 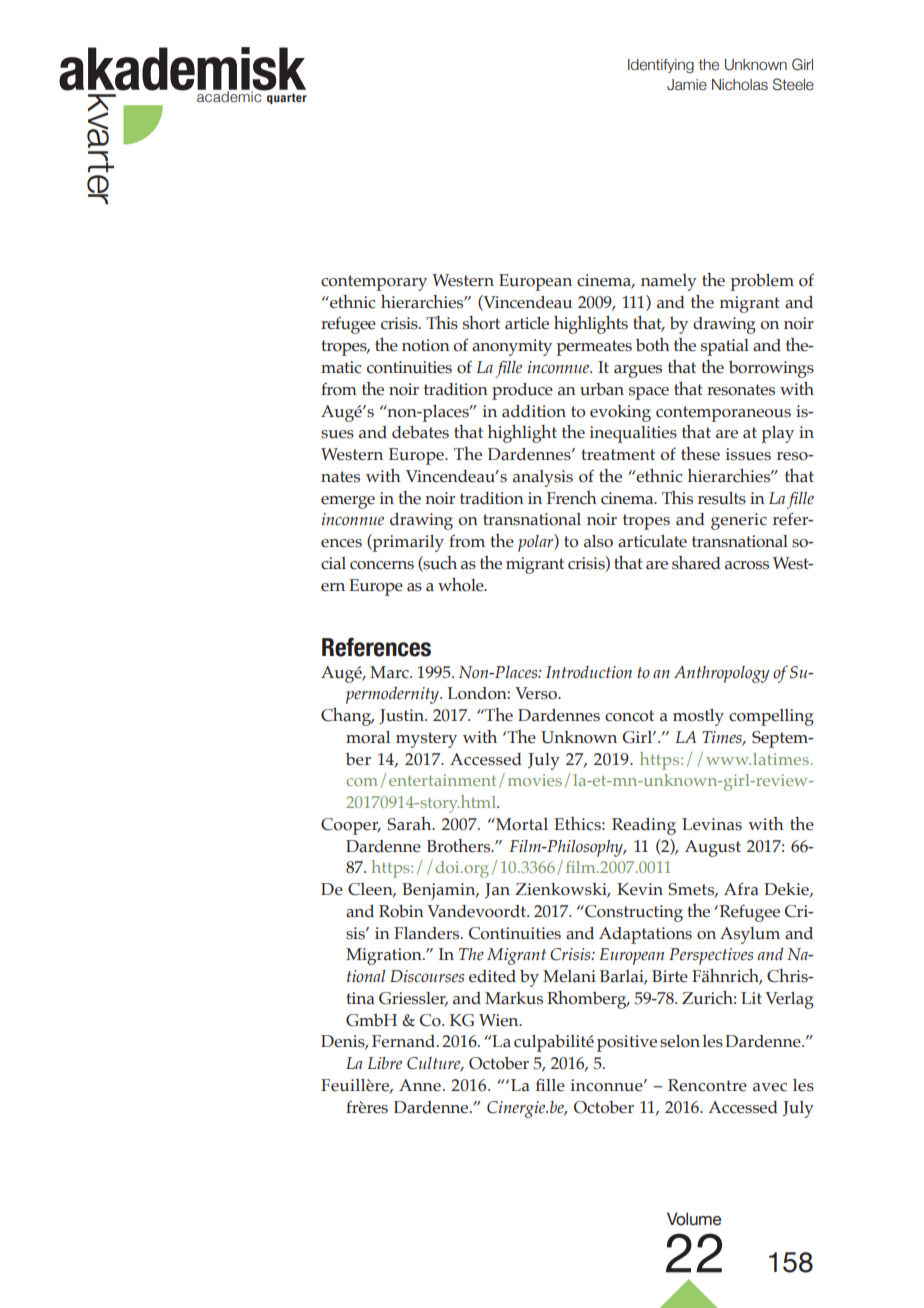 What do you see at coordinates (700, 454) in the document?
I see `these` at bounding box center [700, 454].
